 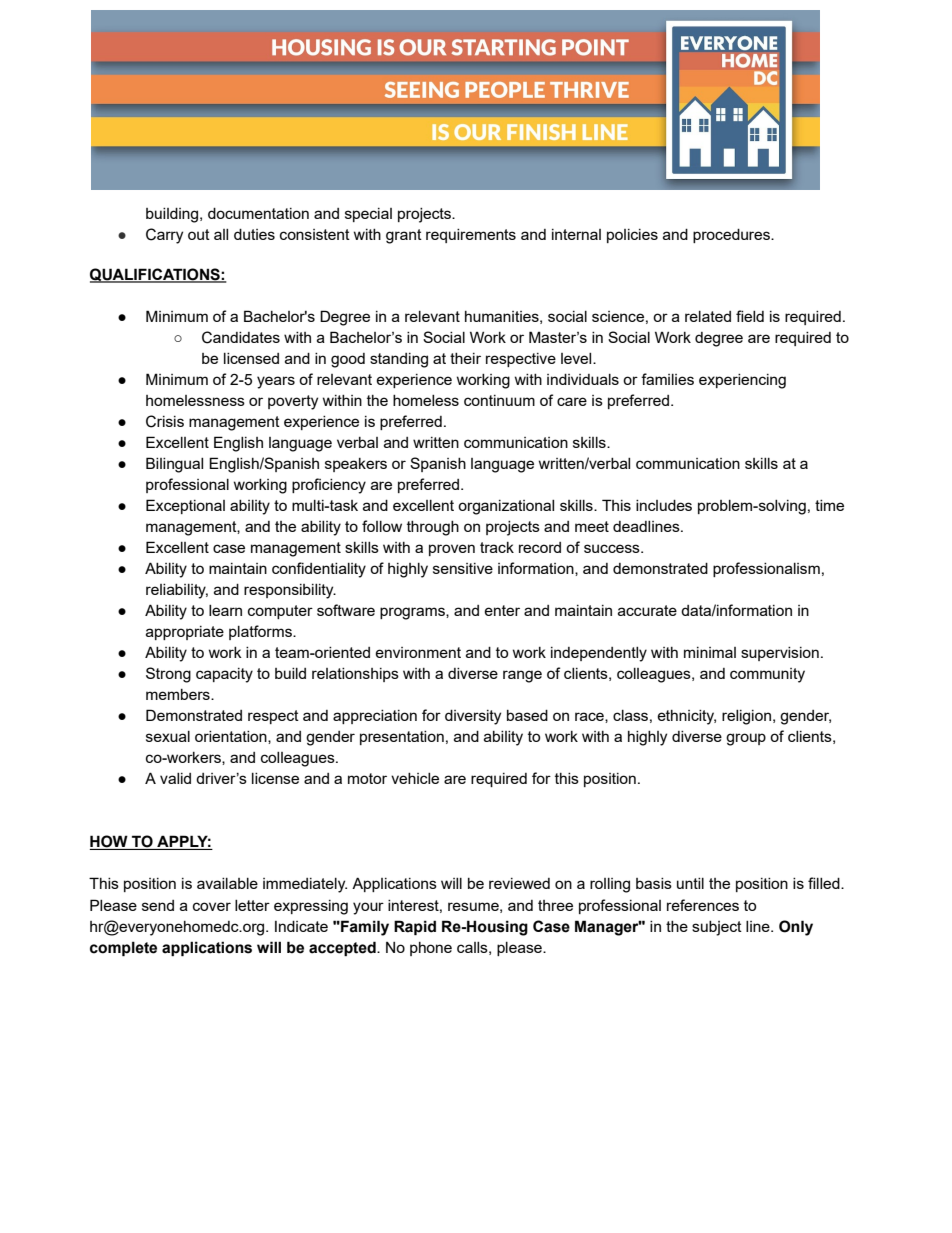 What do you see at coordinates (168, 736) in the screenshot?
I see `sexual` at bounding box center [168, 736].
